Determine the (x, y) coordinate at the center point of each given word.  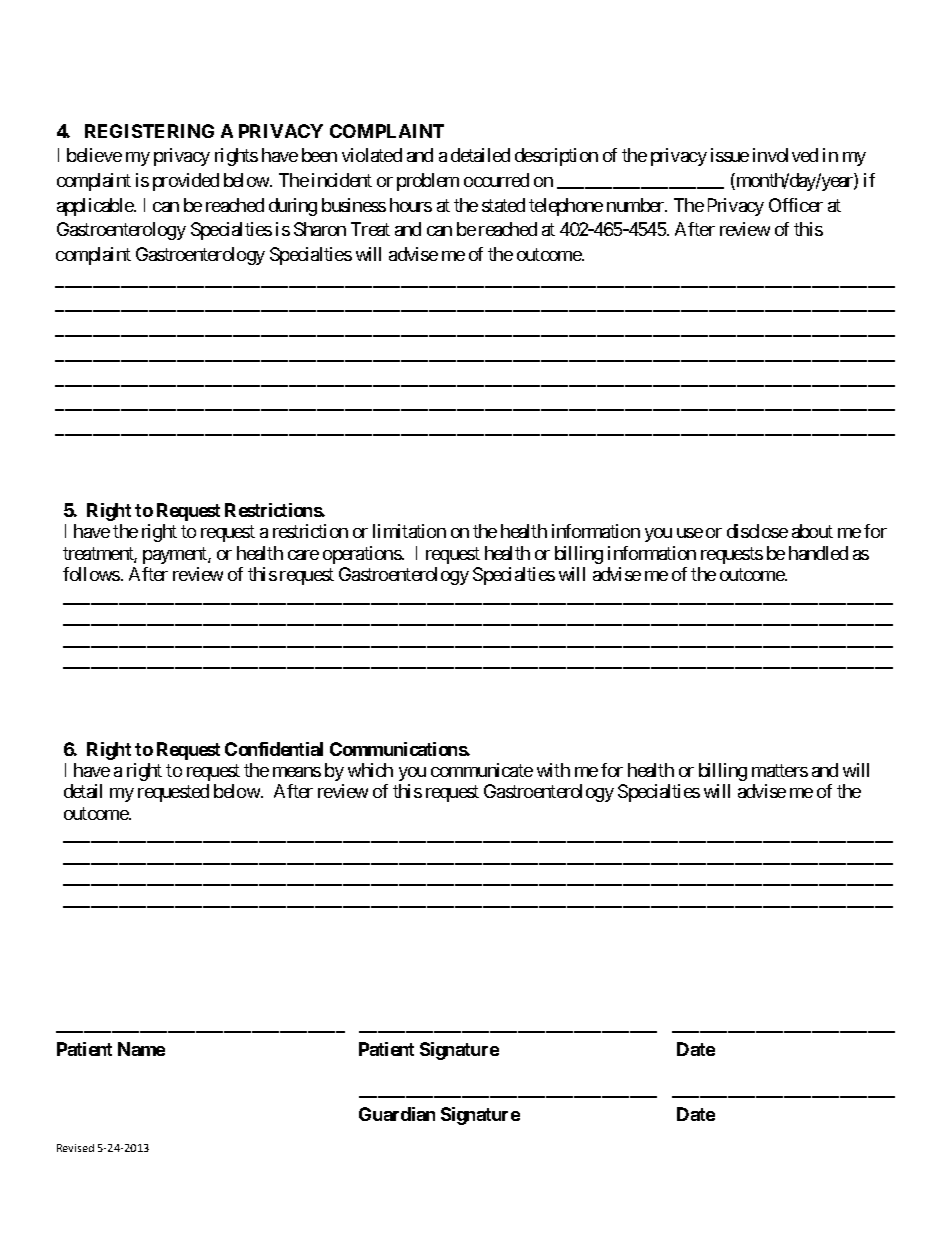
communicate (482, 770)
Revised (75, 1148)
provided (186, 182)
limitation (409, 531)
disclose (757, 531)
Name (141, 1049)
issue (730, 155)
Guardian (397, 1114)
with (553, 770)
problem (428, 182)
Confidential (274, 749)
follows (91, 574)
